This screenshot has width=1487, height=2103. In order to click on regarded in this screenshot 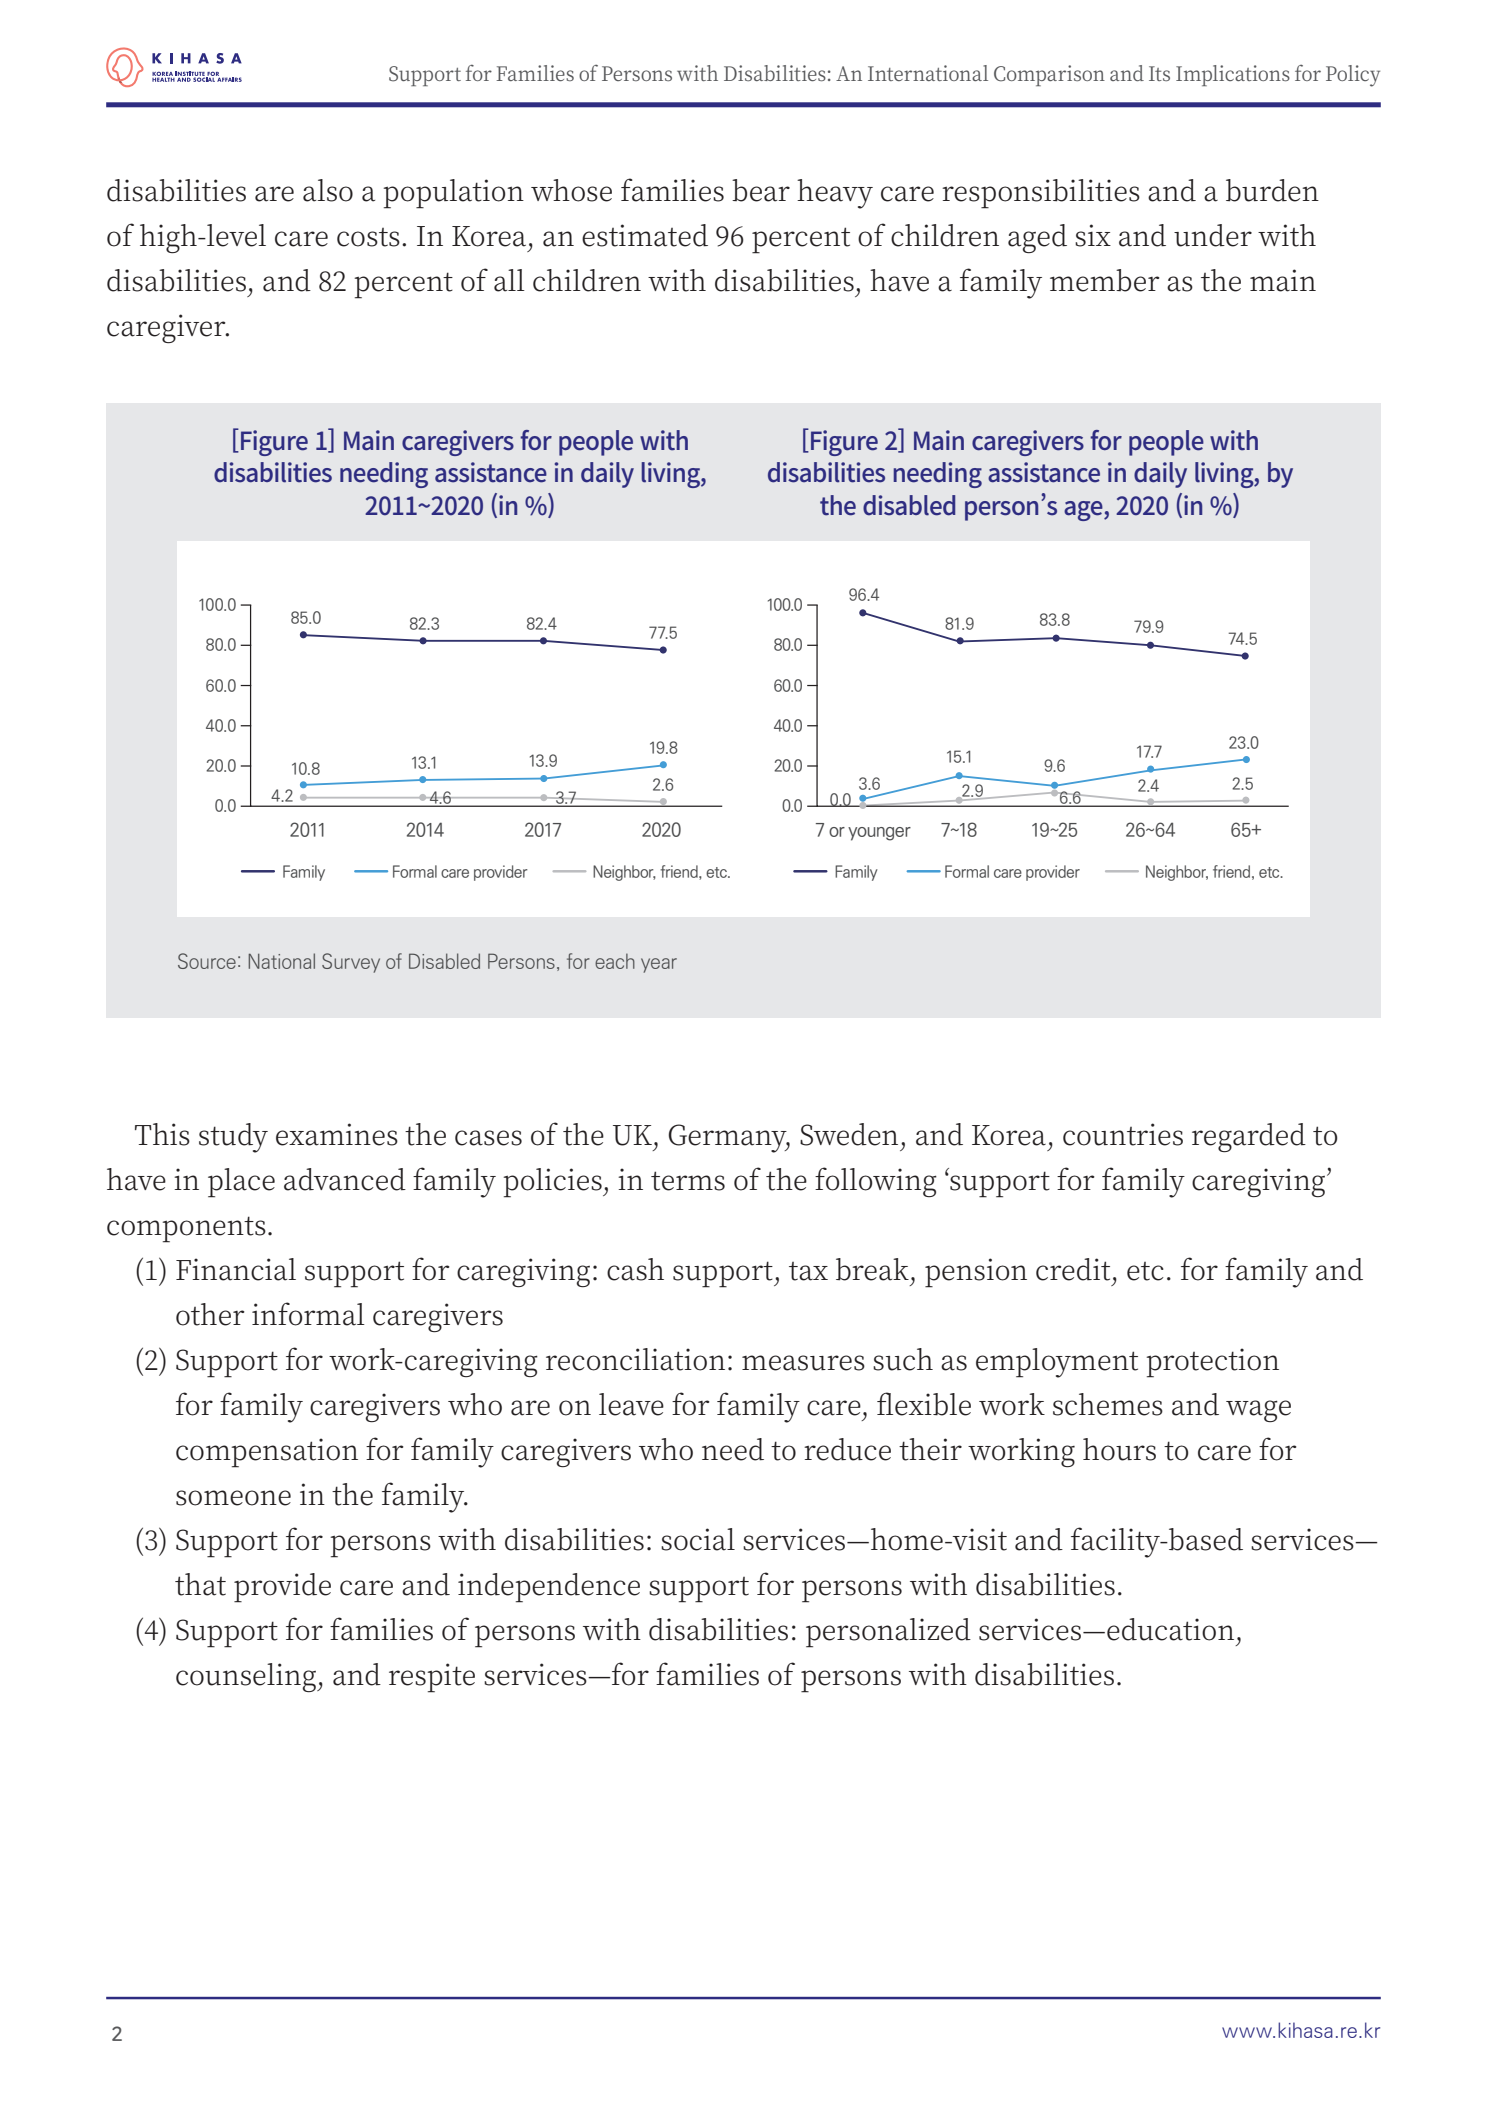, I will do `click(1249, 1137)`.
